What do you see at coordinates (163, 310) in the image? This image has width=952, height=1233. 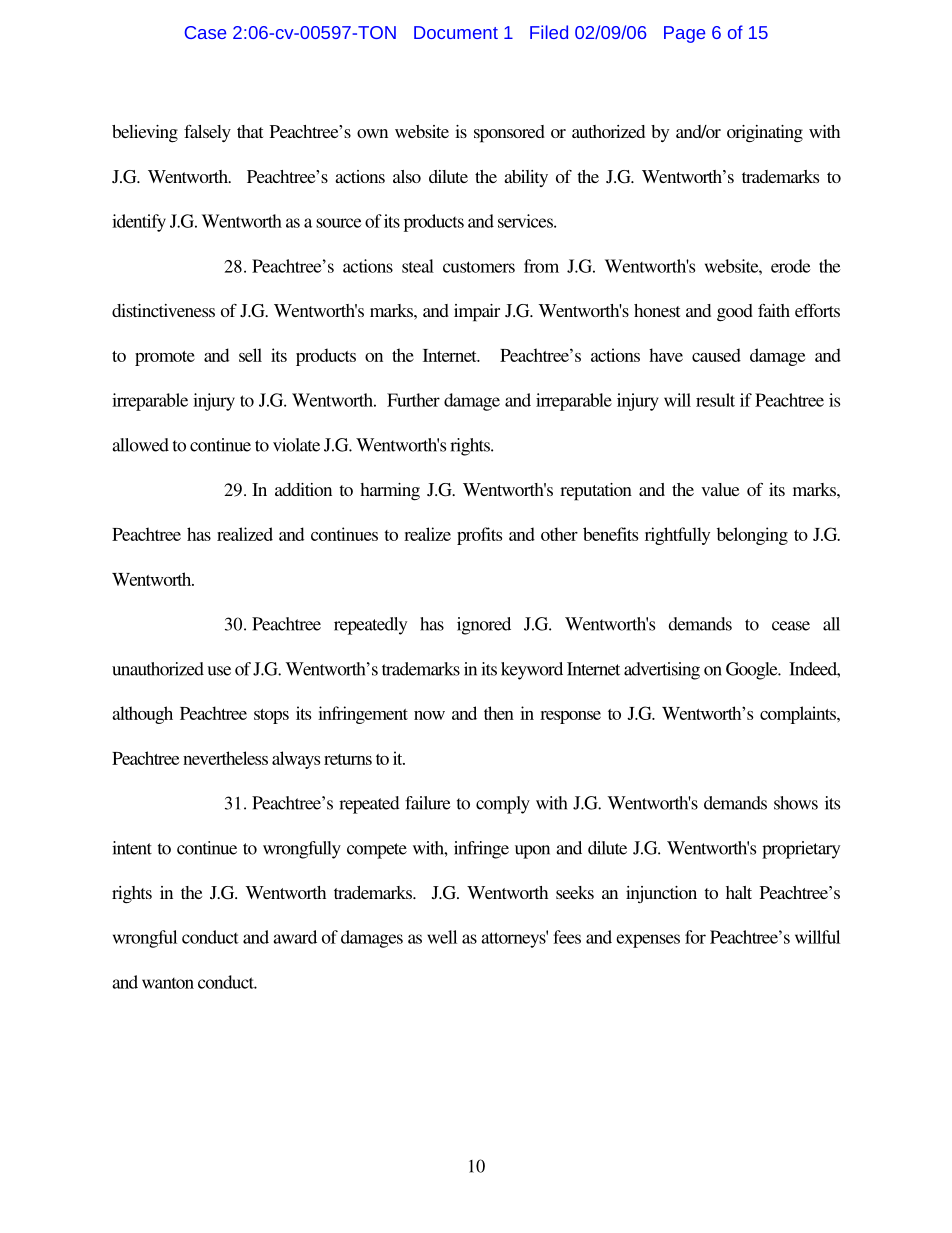 I see `distinctiveness` at bounding box center [163, 310].
